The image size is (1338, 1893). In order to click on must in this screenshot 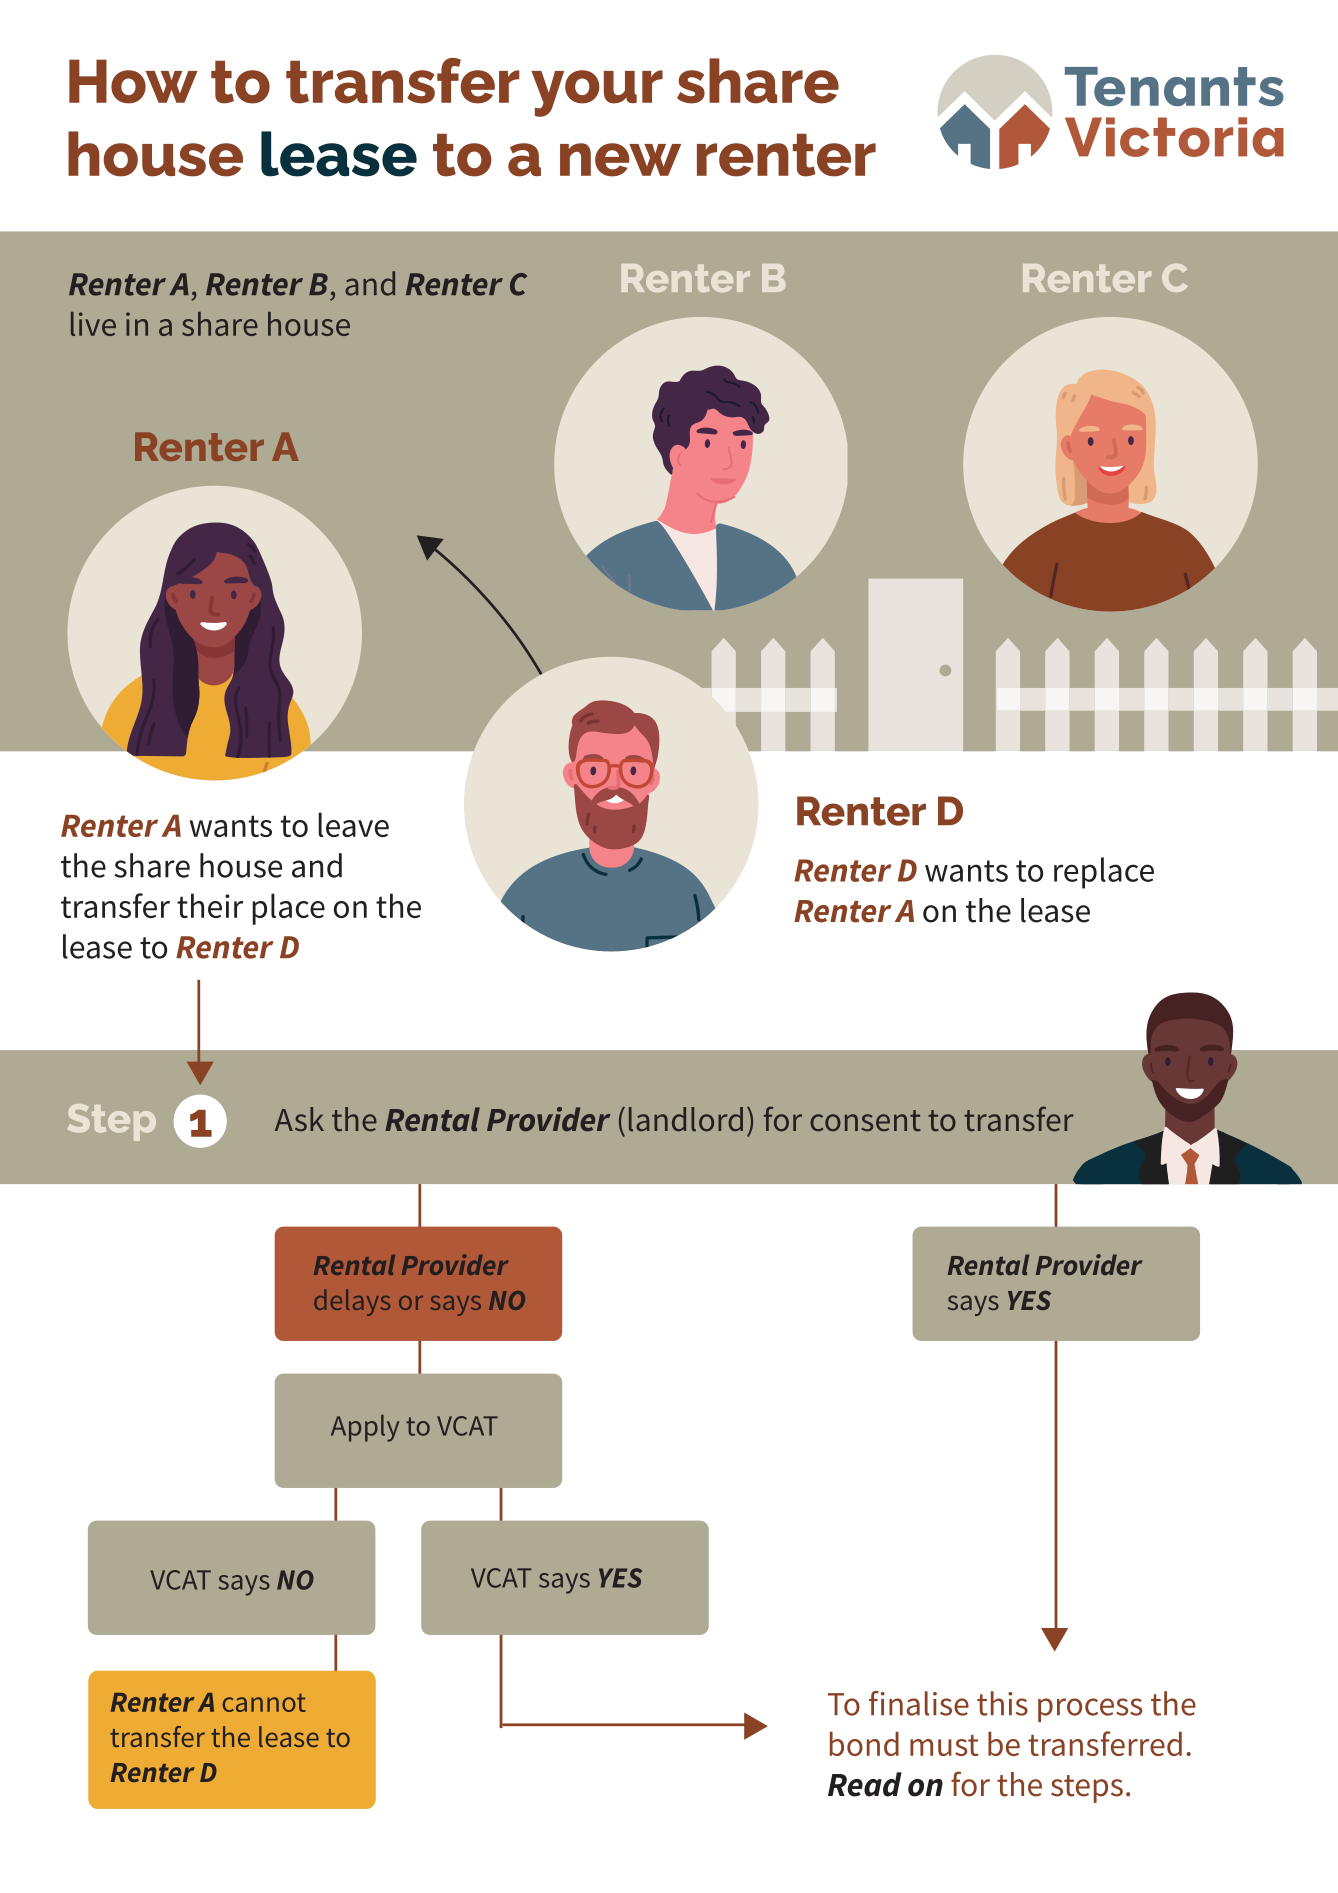, I will do `click(944, 1745)`.
